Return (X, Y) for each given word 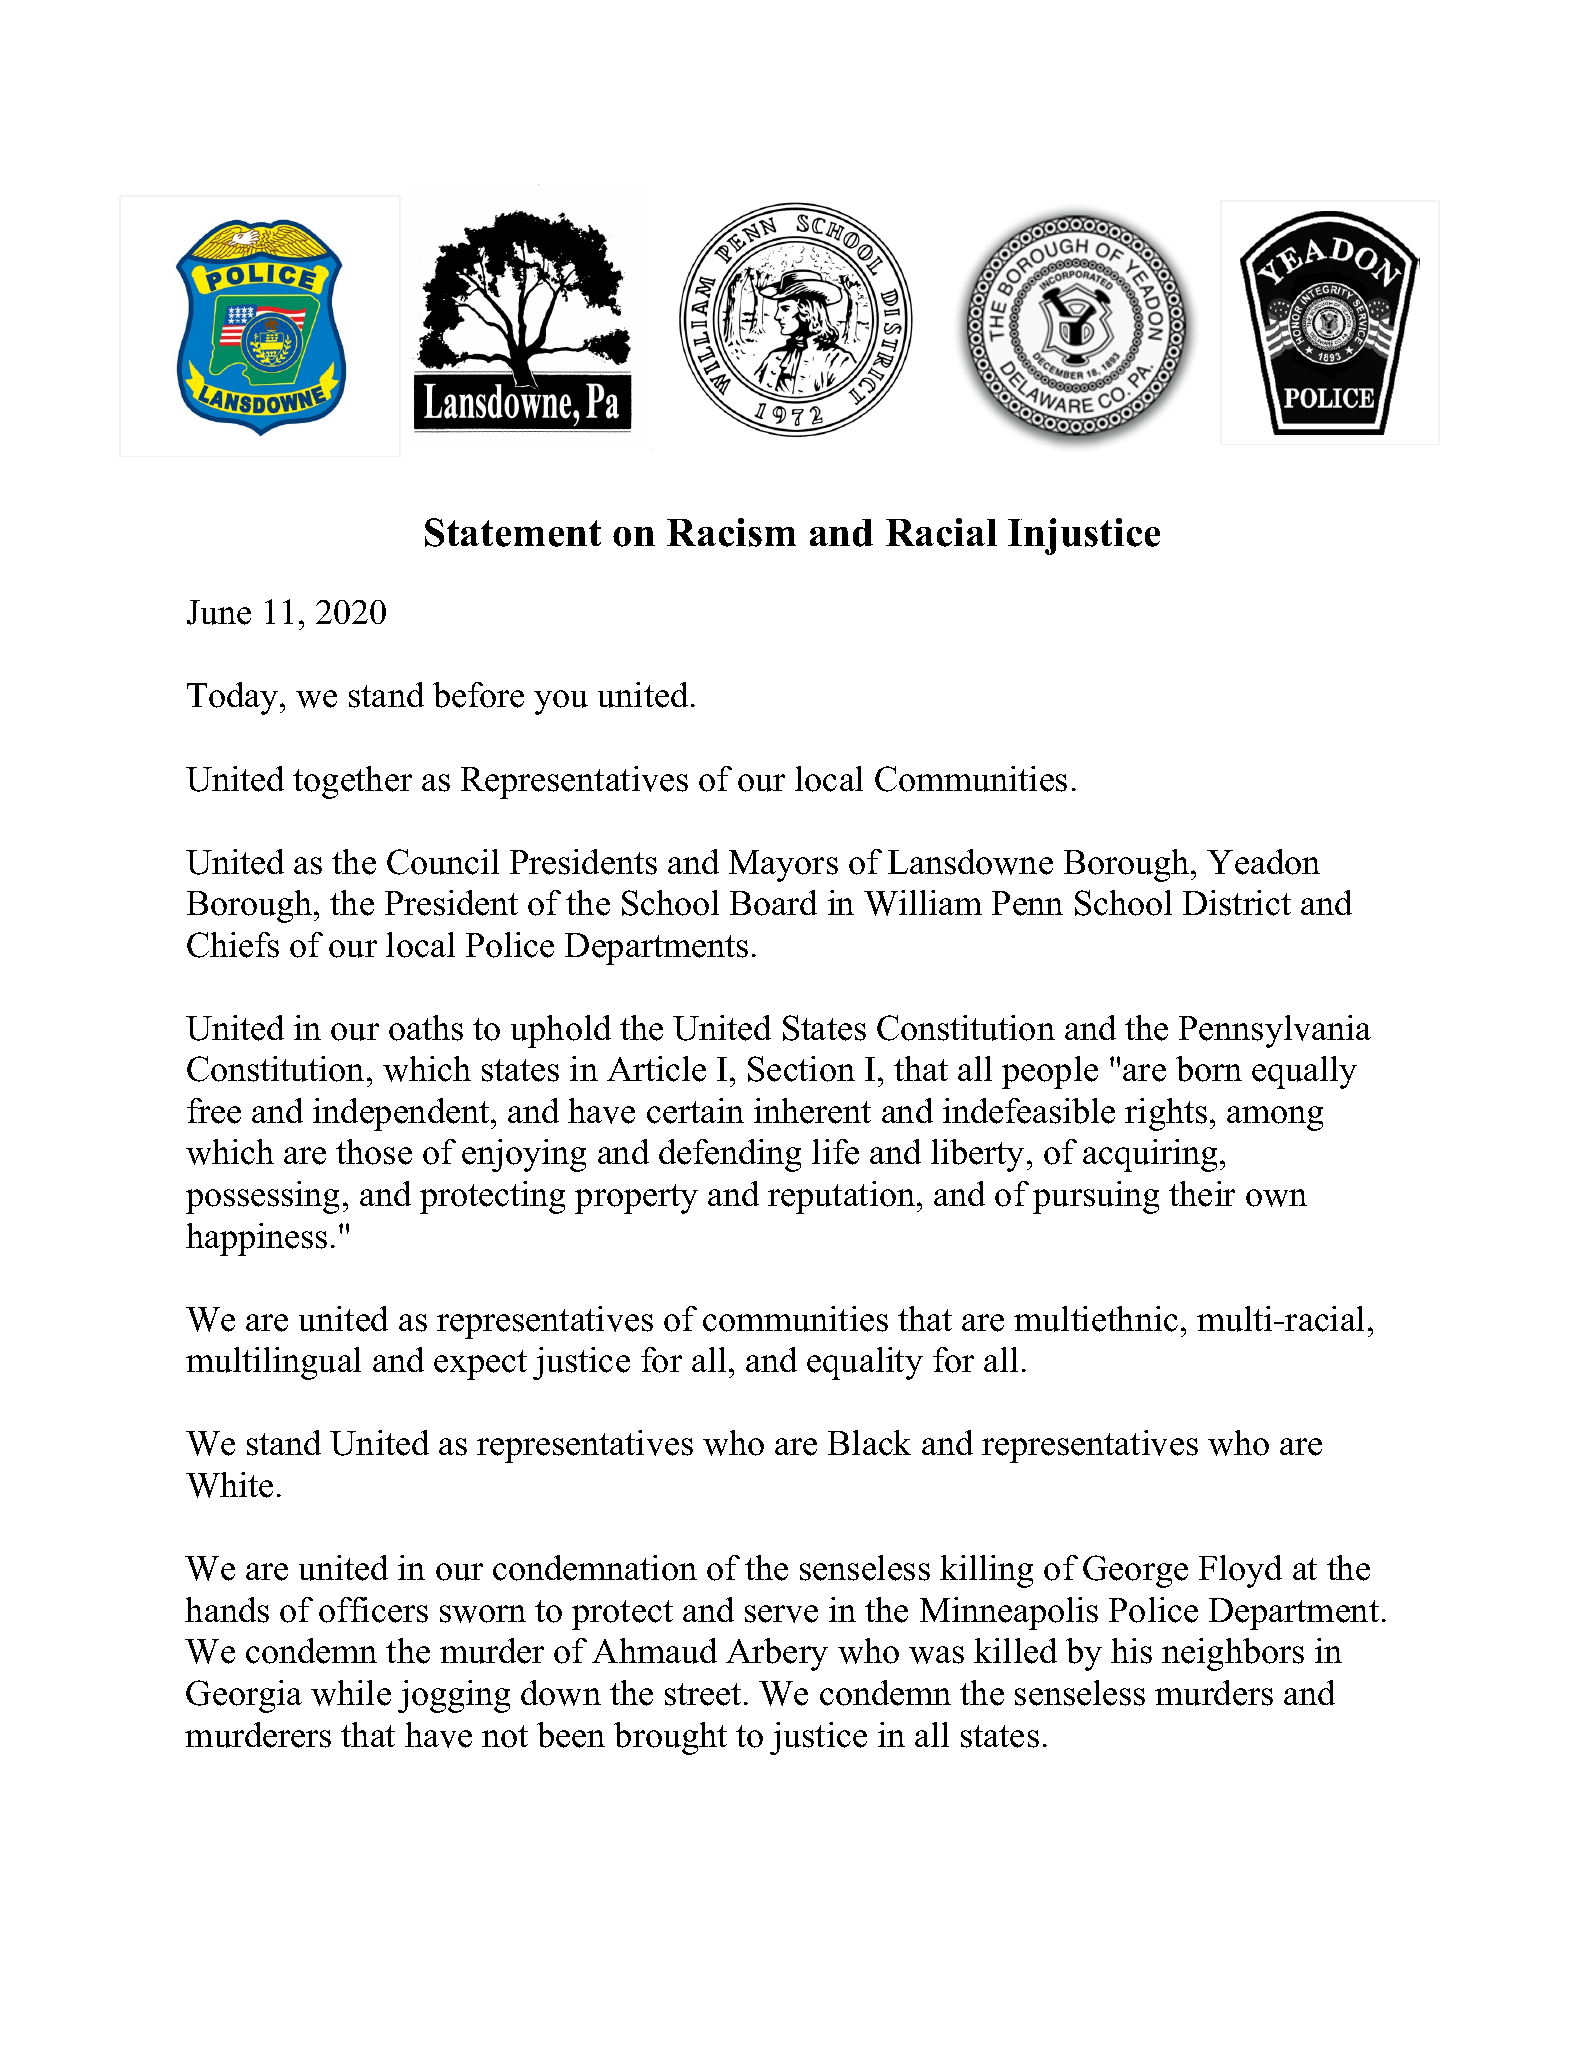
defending (730, 1155)
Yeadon (1263, 862)
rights (1166, 1114)
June (219, 612)
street (703, 1694)
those (374, 1152)
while (351, 1693)
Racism (731, 532)
